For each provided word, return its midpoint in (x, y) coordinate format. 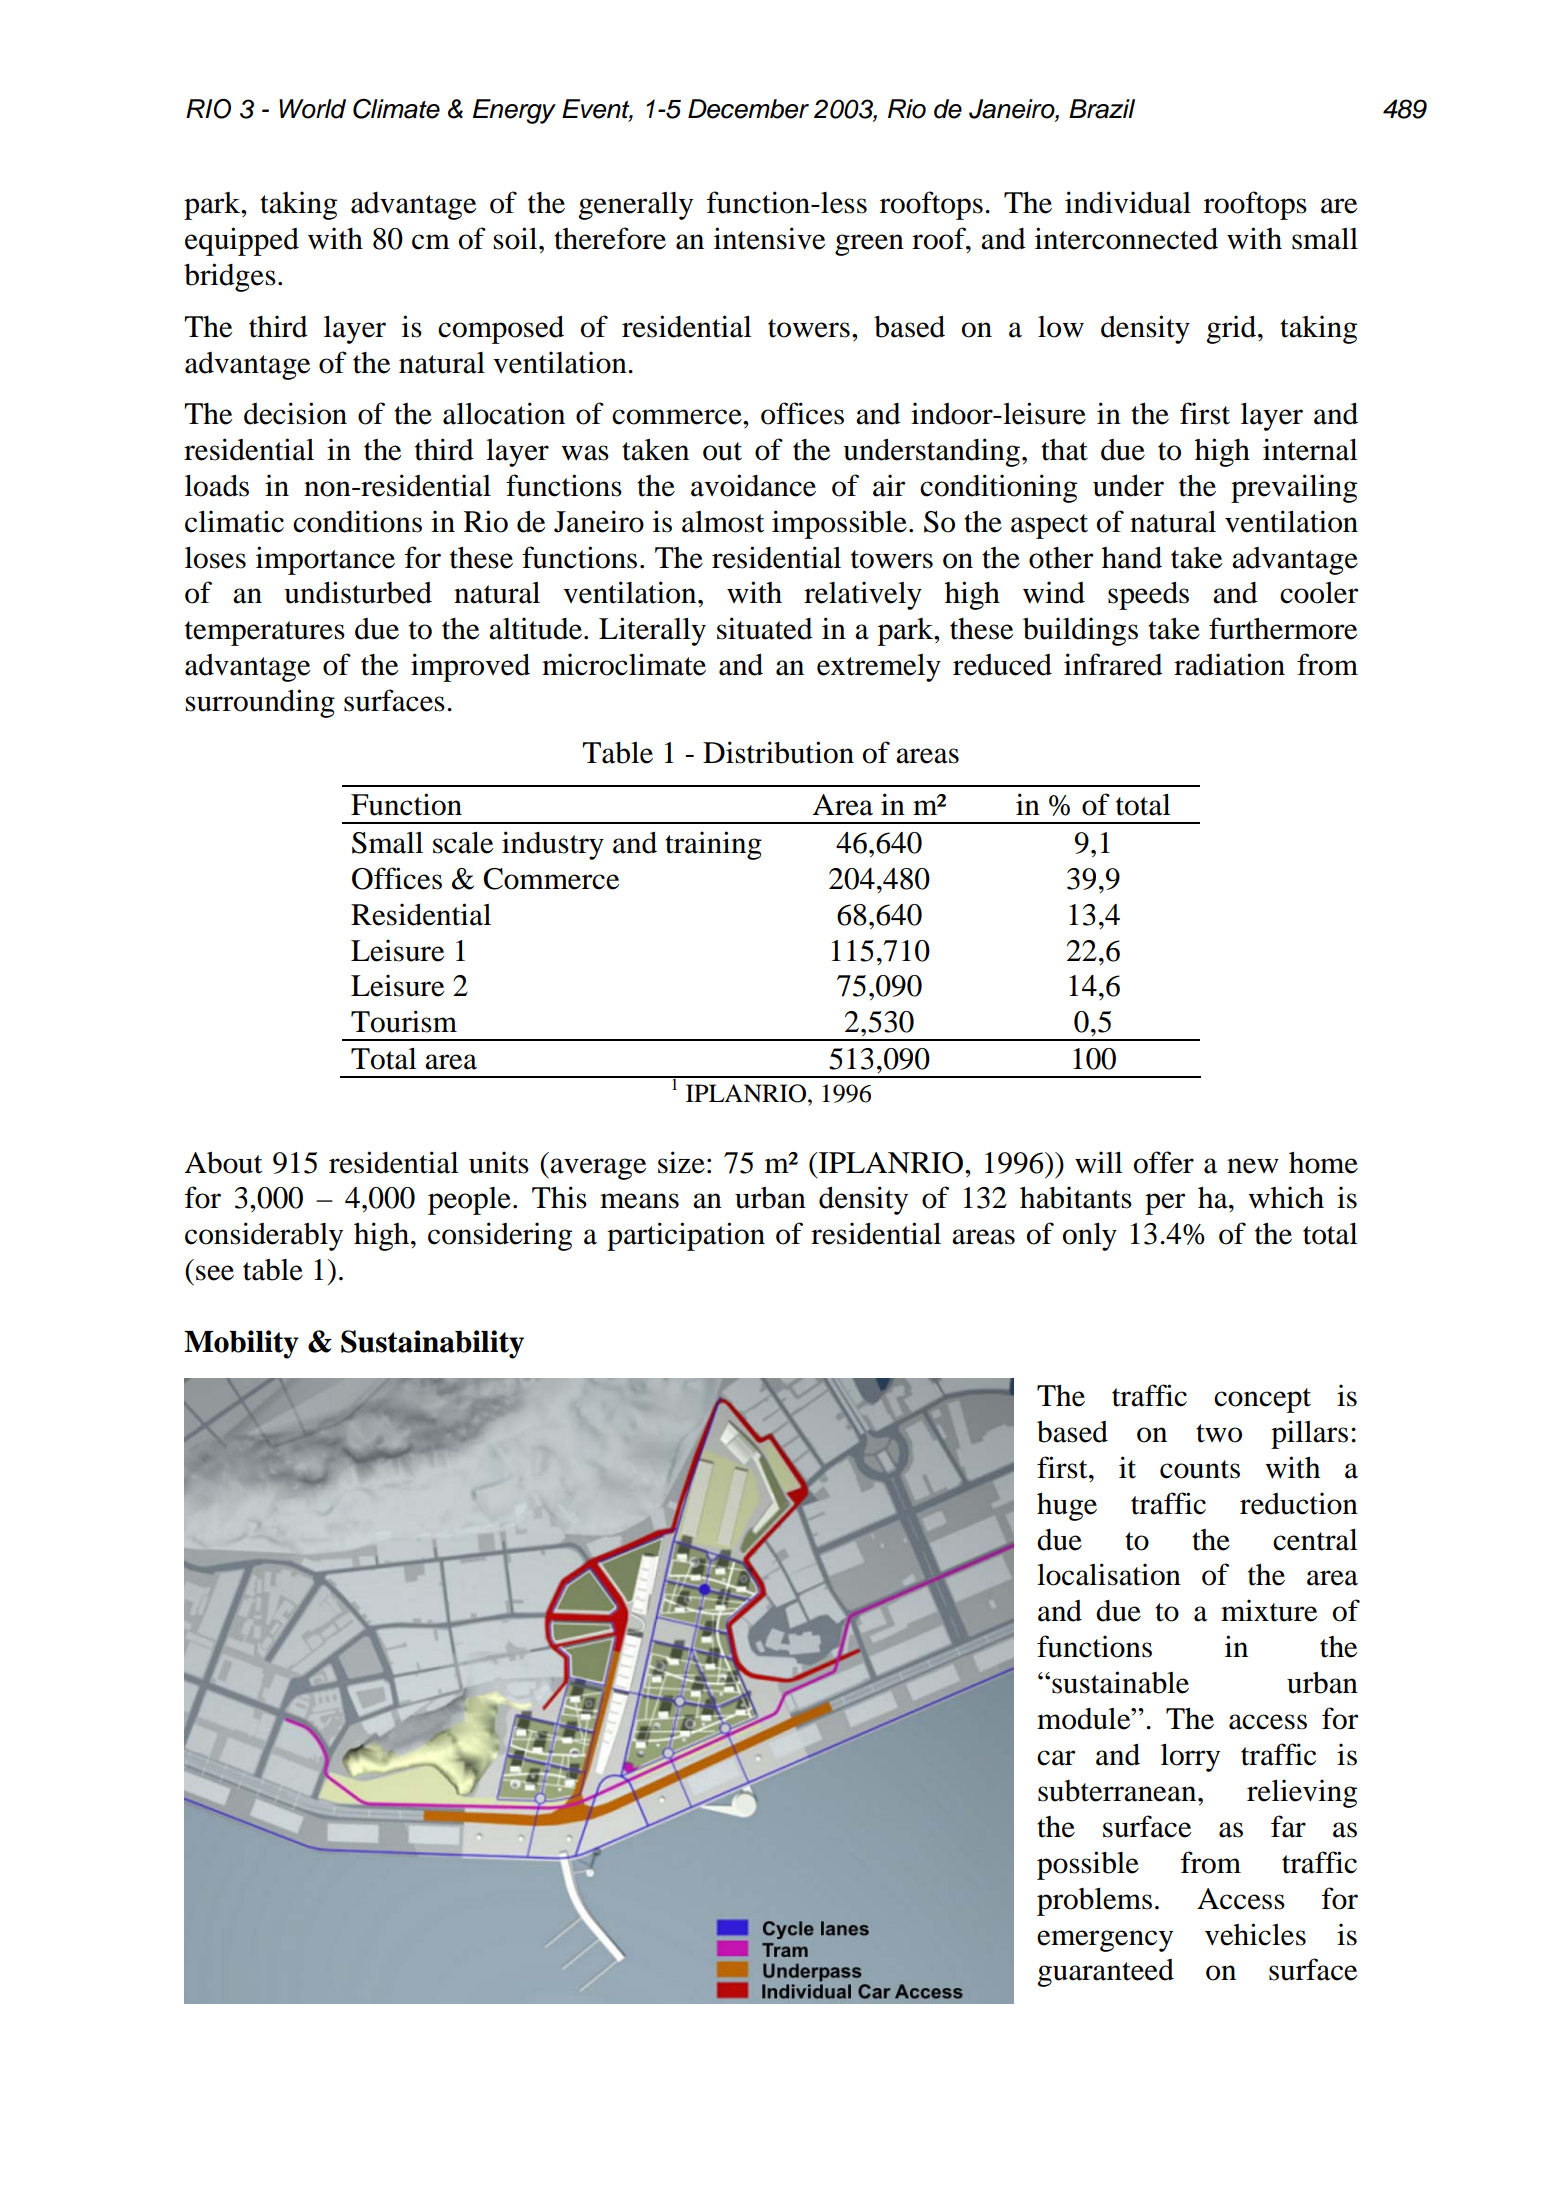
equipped (242, 241)
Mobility (241, 1344)
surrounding (260, 703)
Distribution (778, 752)
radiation (1229, 664)
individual (1128, 202)
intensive (769, 238)
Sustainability (432, 1344)
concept (1262, 1400)
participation (686, 1236)
